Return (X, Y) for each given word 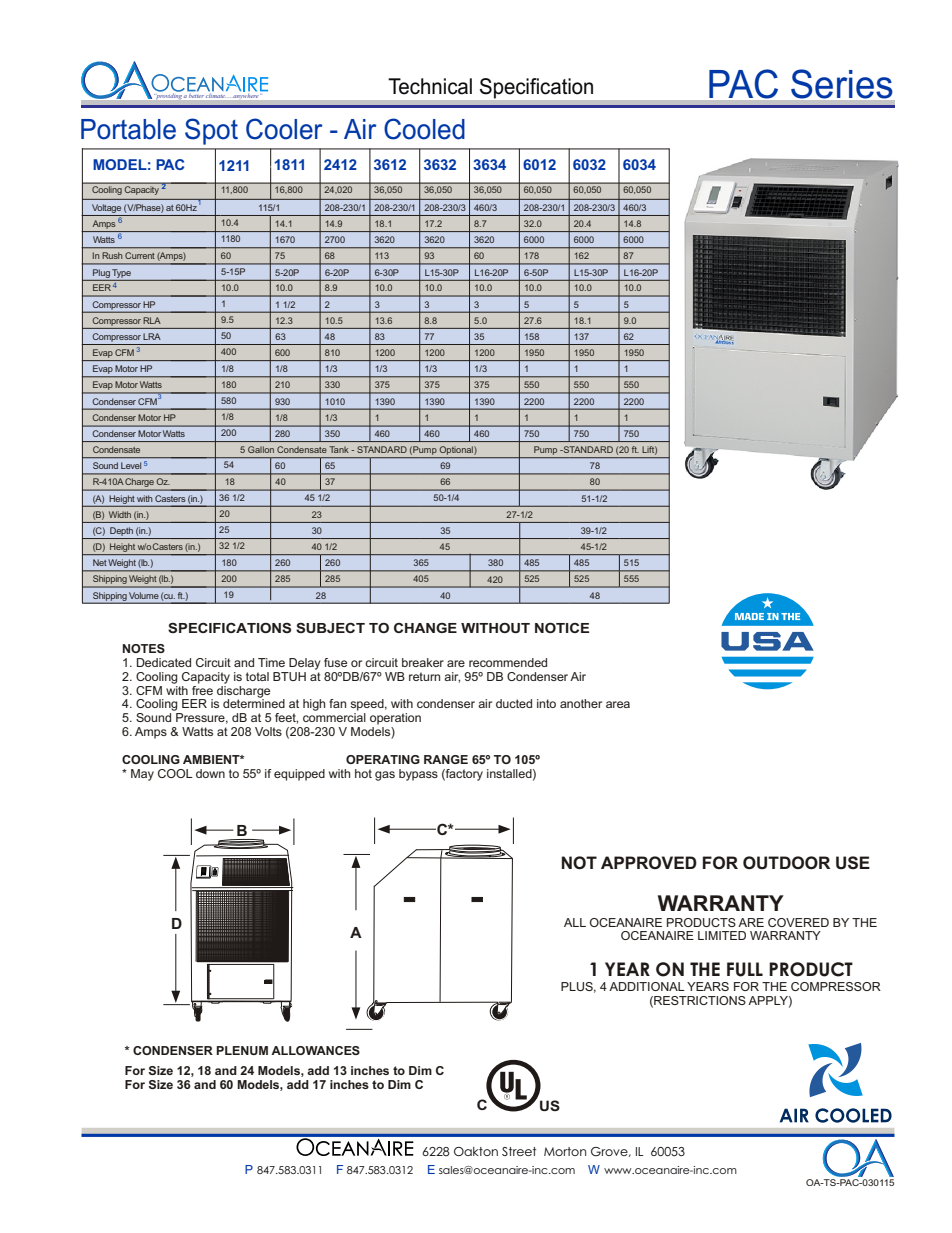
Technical (430, 86)
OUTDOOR (786, 862)
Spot (211, 131)
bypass (418, 775)
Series (841, 84)
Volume (143, 595)
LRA (152, 336)
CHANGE (425, 628)
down (210, 773)
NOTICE (562, 628)
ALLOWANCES (315, 1050)
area (618, 704)
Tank (339, 449)
